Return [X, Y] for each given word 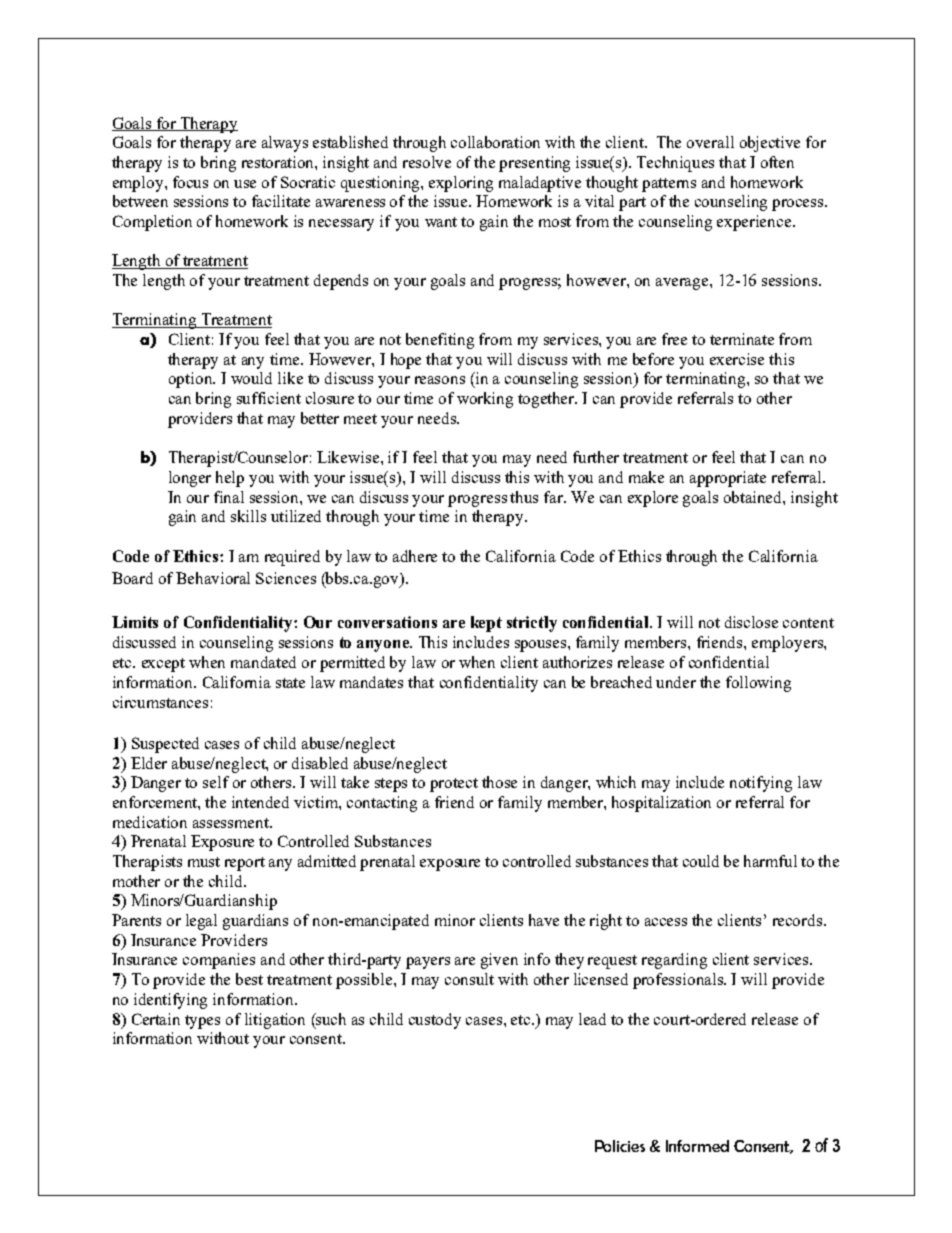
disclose [751, 622]
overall [710, 142]
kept [486, 624]
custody [435, 1021]
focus [190, 182]
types [202, 1022]
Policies [620, 1146]
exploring [461, 184]
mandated [263, 662]
